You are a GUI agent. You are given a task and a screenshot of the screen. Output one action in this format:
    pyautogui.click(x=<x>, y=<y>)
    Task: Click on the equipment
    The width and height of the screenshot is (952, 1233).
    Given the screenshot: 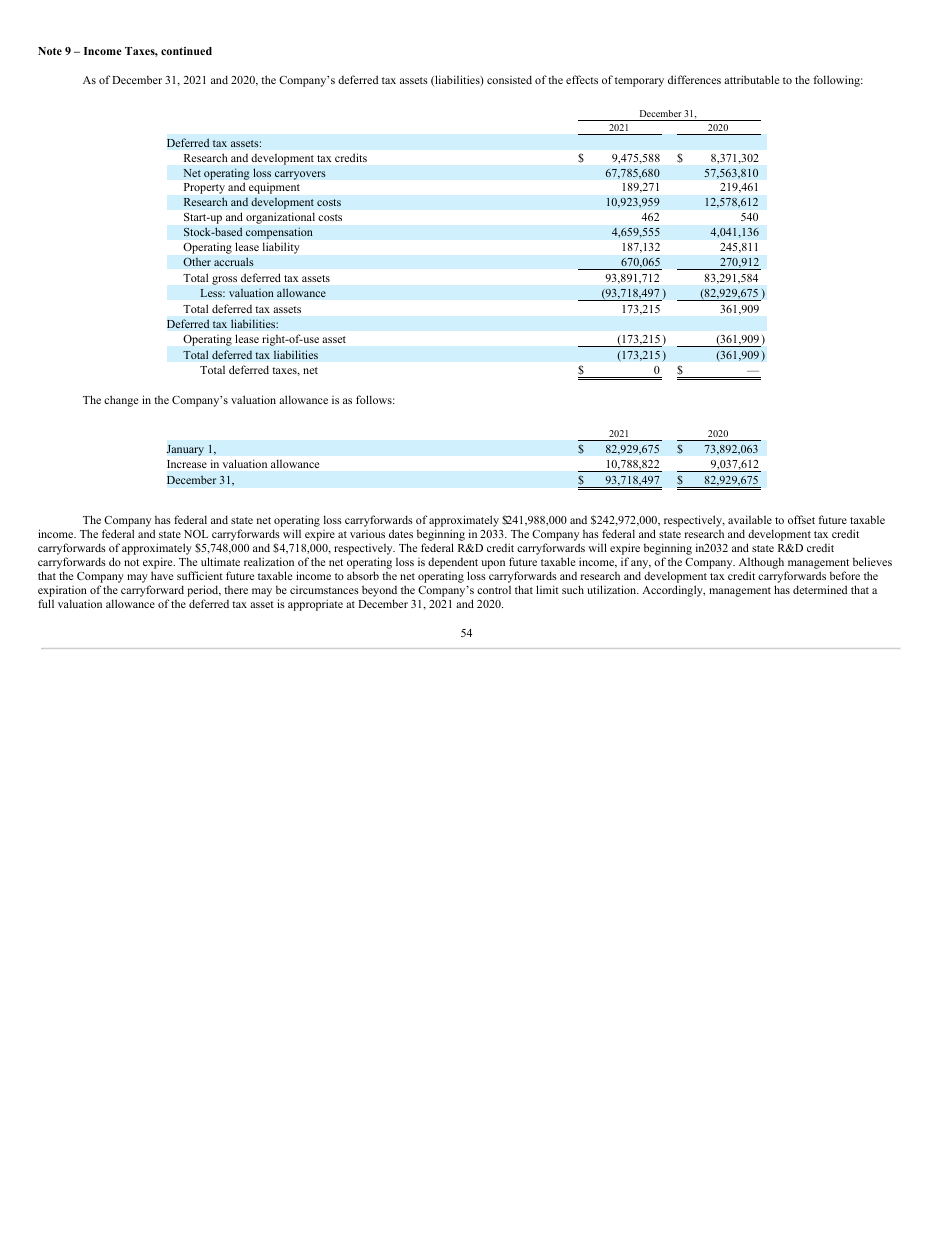 What is the action you would take?
    pyautogui.click(x=274, y=188)
